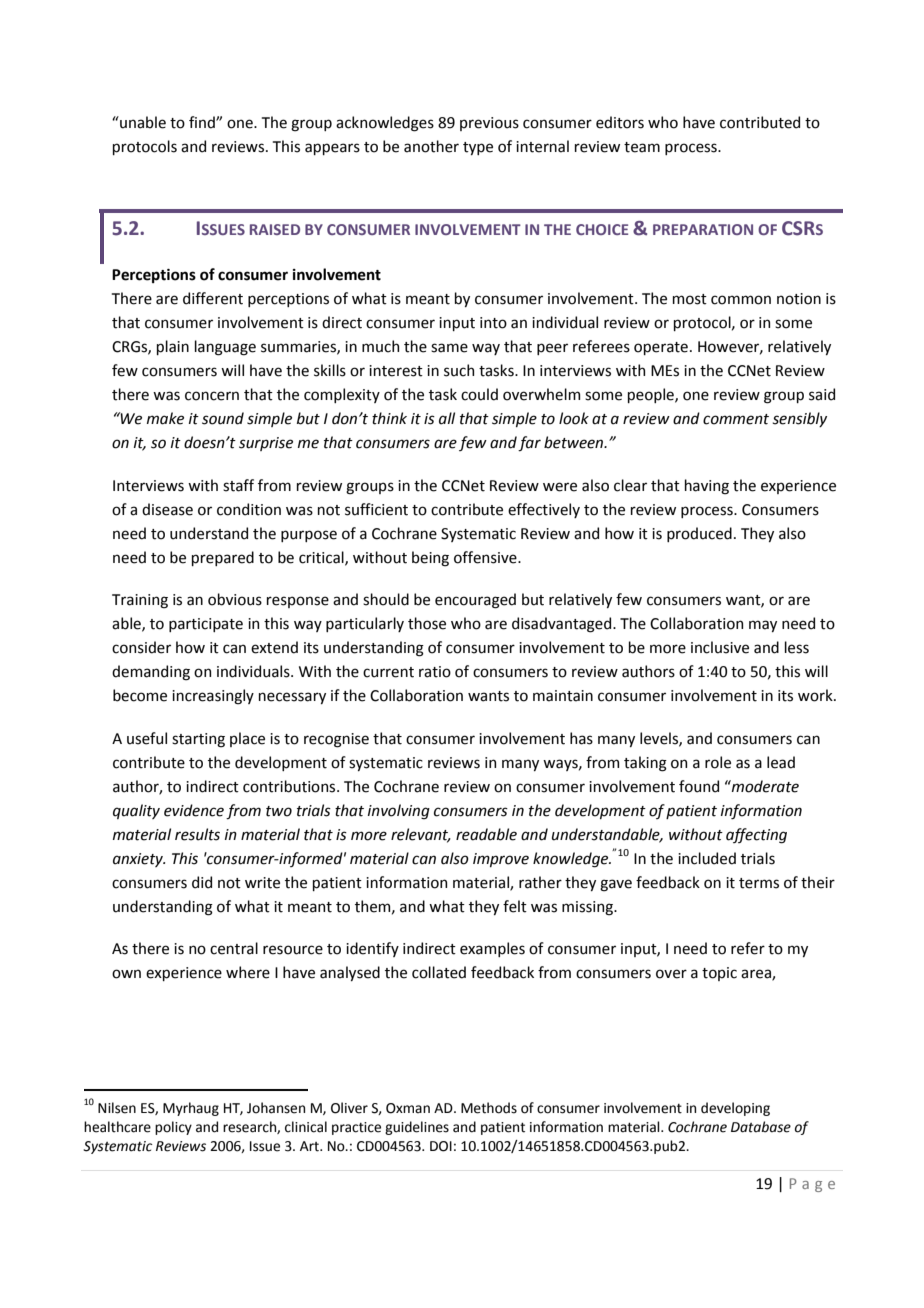 The width and height of the screenshot is (924, 1308). I want to click on concern, so click(212, 396).
